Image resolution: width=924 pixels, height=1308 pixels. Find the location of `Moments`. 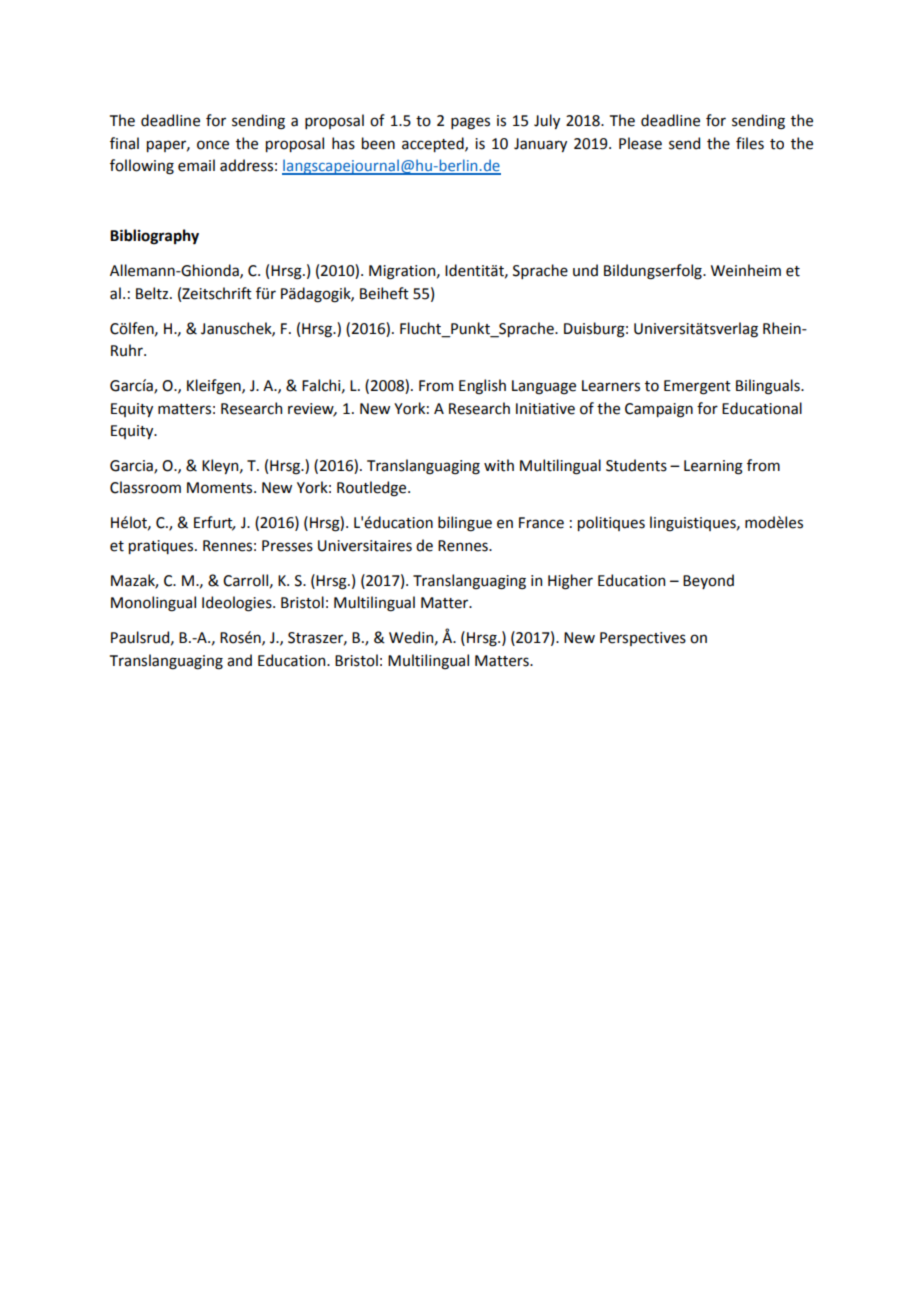

Moments is located at coordinates (221, 488).
